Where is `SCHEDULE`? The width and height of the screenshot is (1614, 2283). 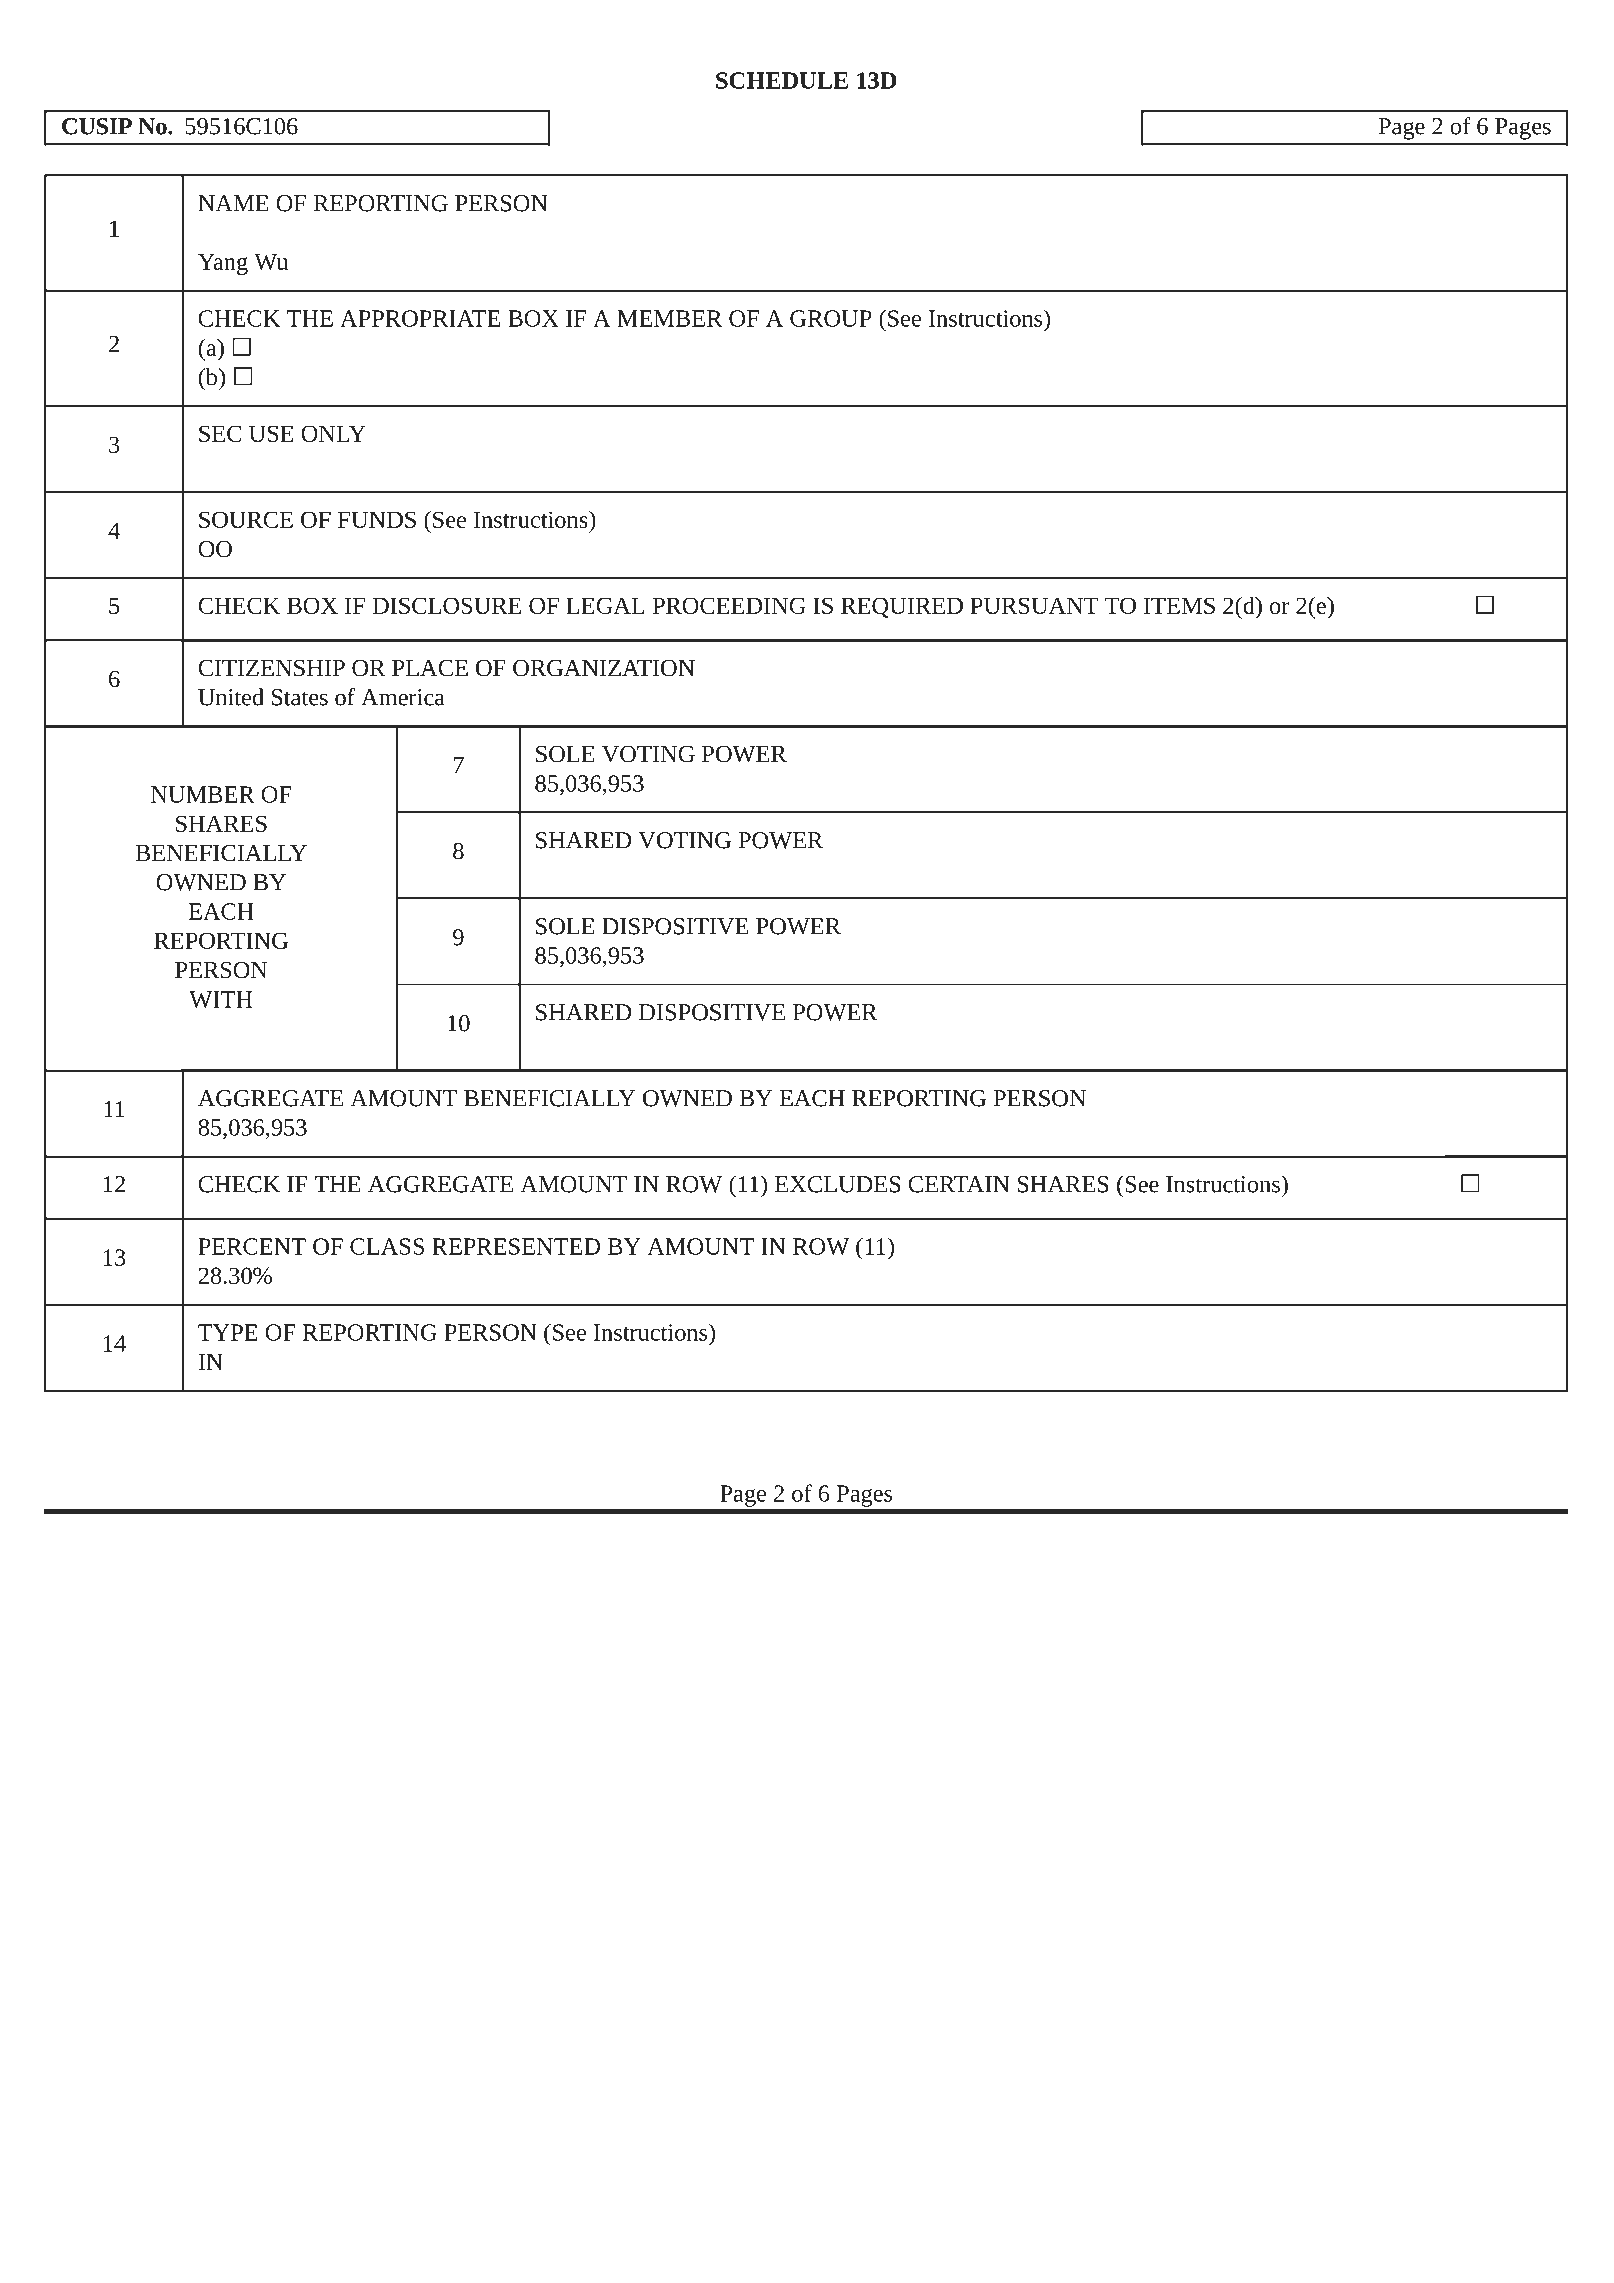 SCHEDULE is located at coordinates (782, 80).
